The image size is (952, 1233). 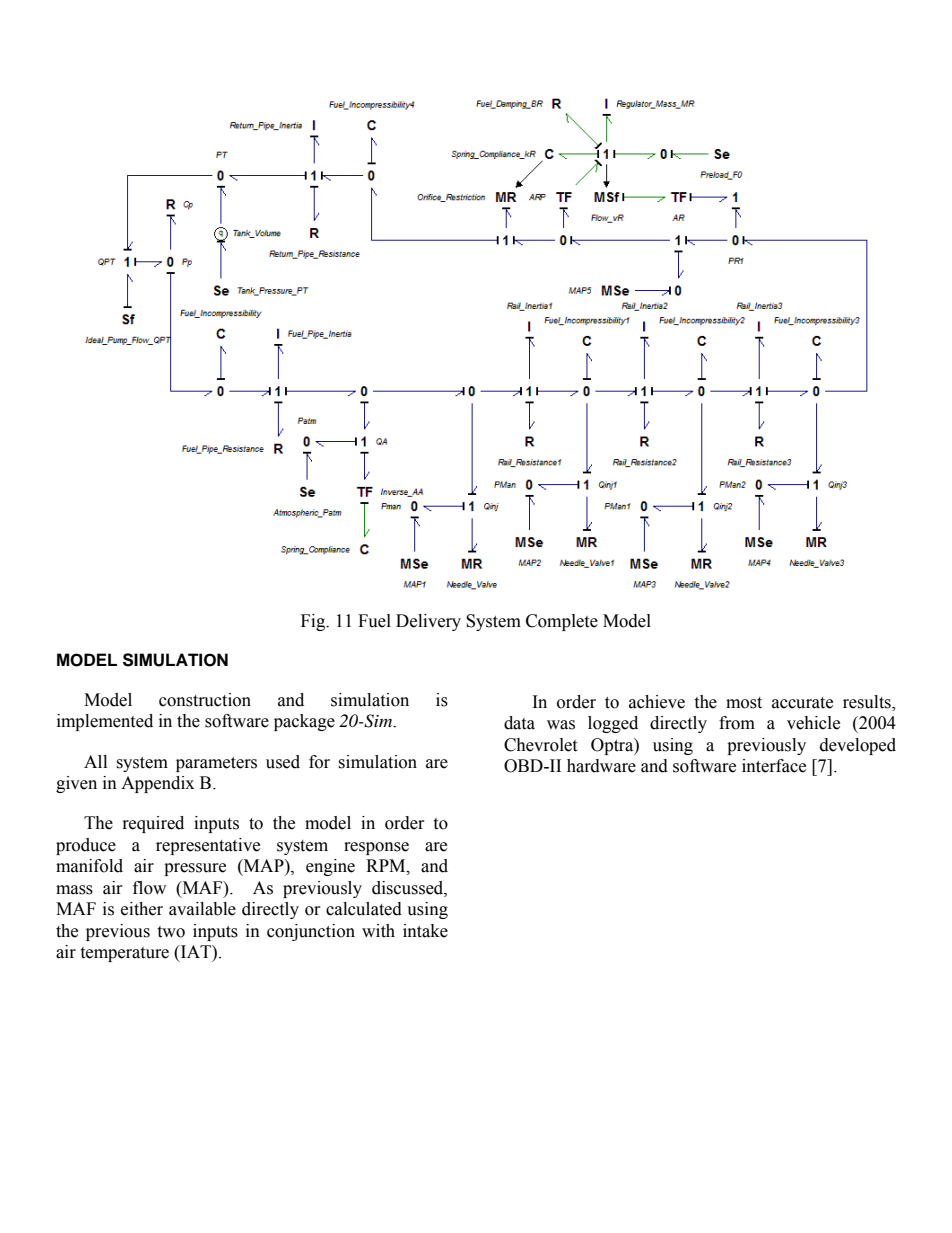 I want to click on hardware, so click(x=601, y=766).
